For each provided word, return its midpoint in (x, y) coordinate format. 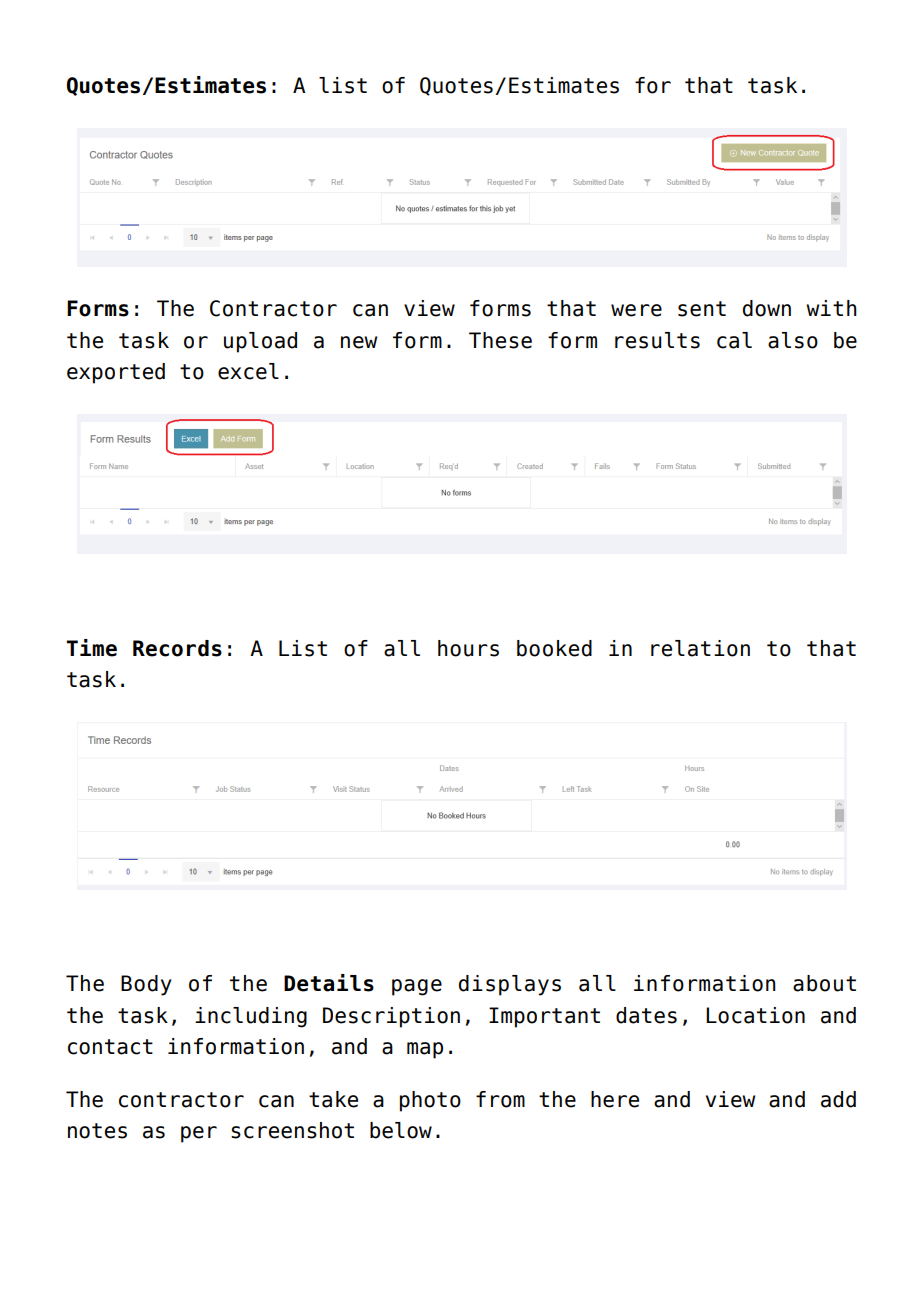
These (500, 340)
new (359, 342)
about (824, 983)
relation (700, 648)
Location (755, 1015)
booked (554, 648)
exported (116, 373)
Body (146, 985)
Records (177, 648)
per (199, 1134)
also (793, 340)
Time (91, 648)
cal (734, 340)
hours (468, 648)
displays (510, 985)
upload (260, 342)
